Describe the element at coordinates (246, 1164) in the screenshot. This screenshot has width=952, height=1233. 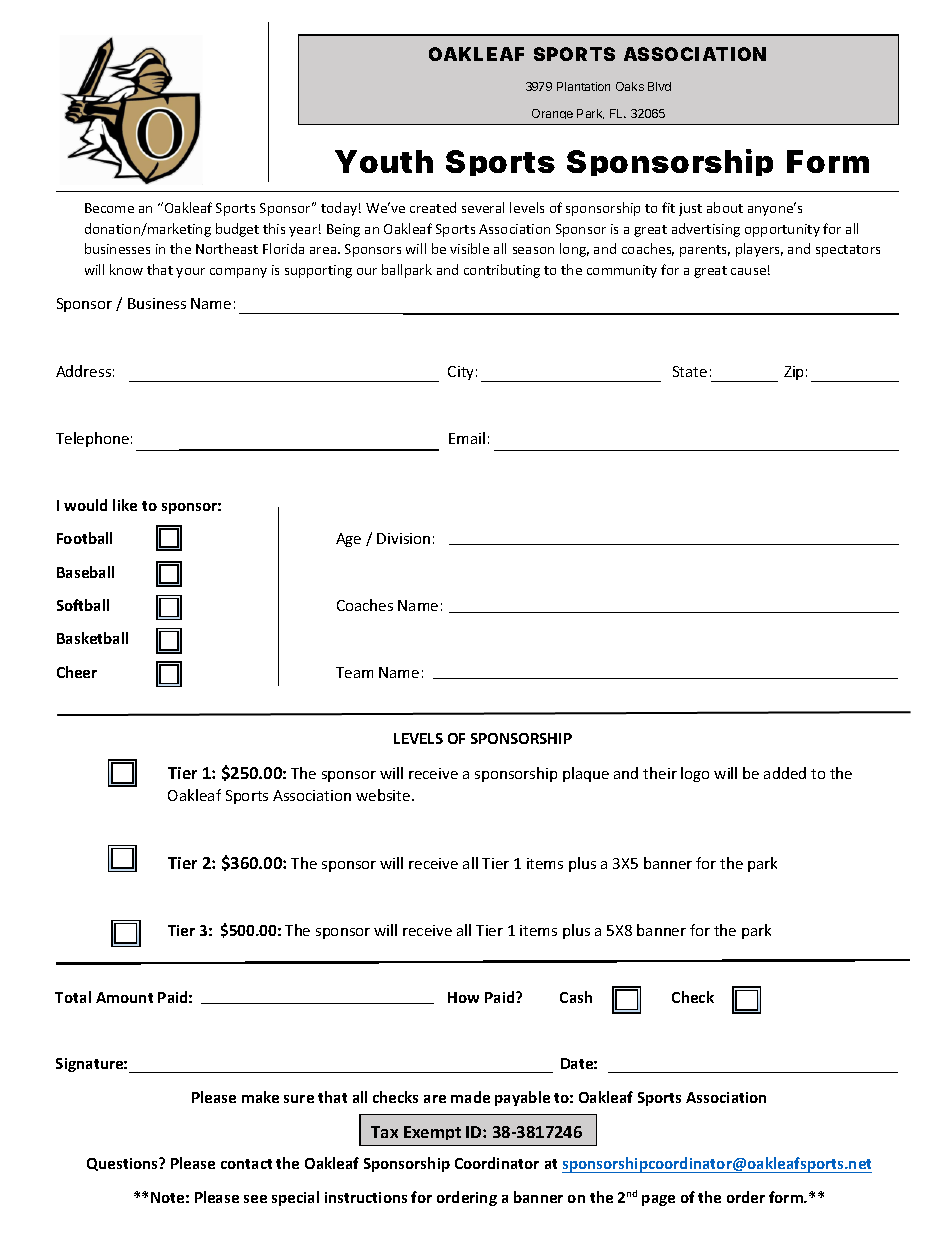
I see `contact` at that location.
